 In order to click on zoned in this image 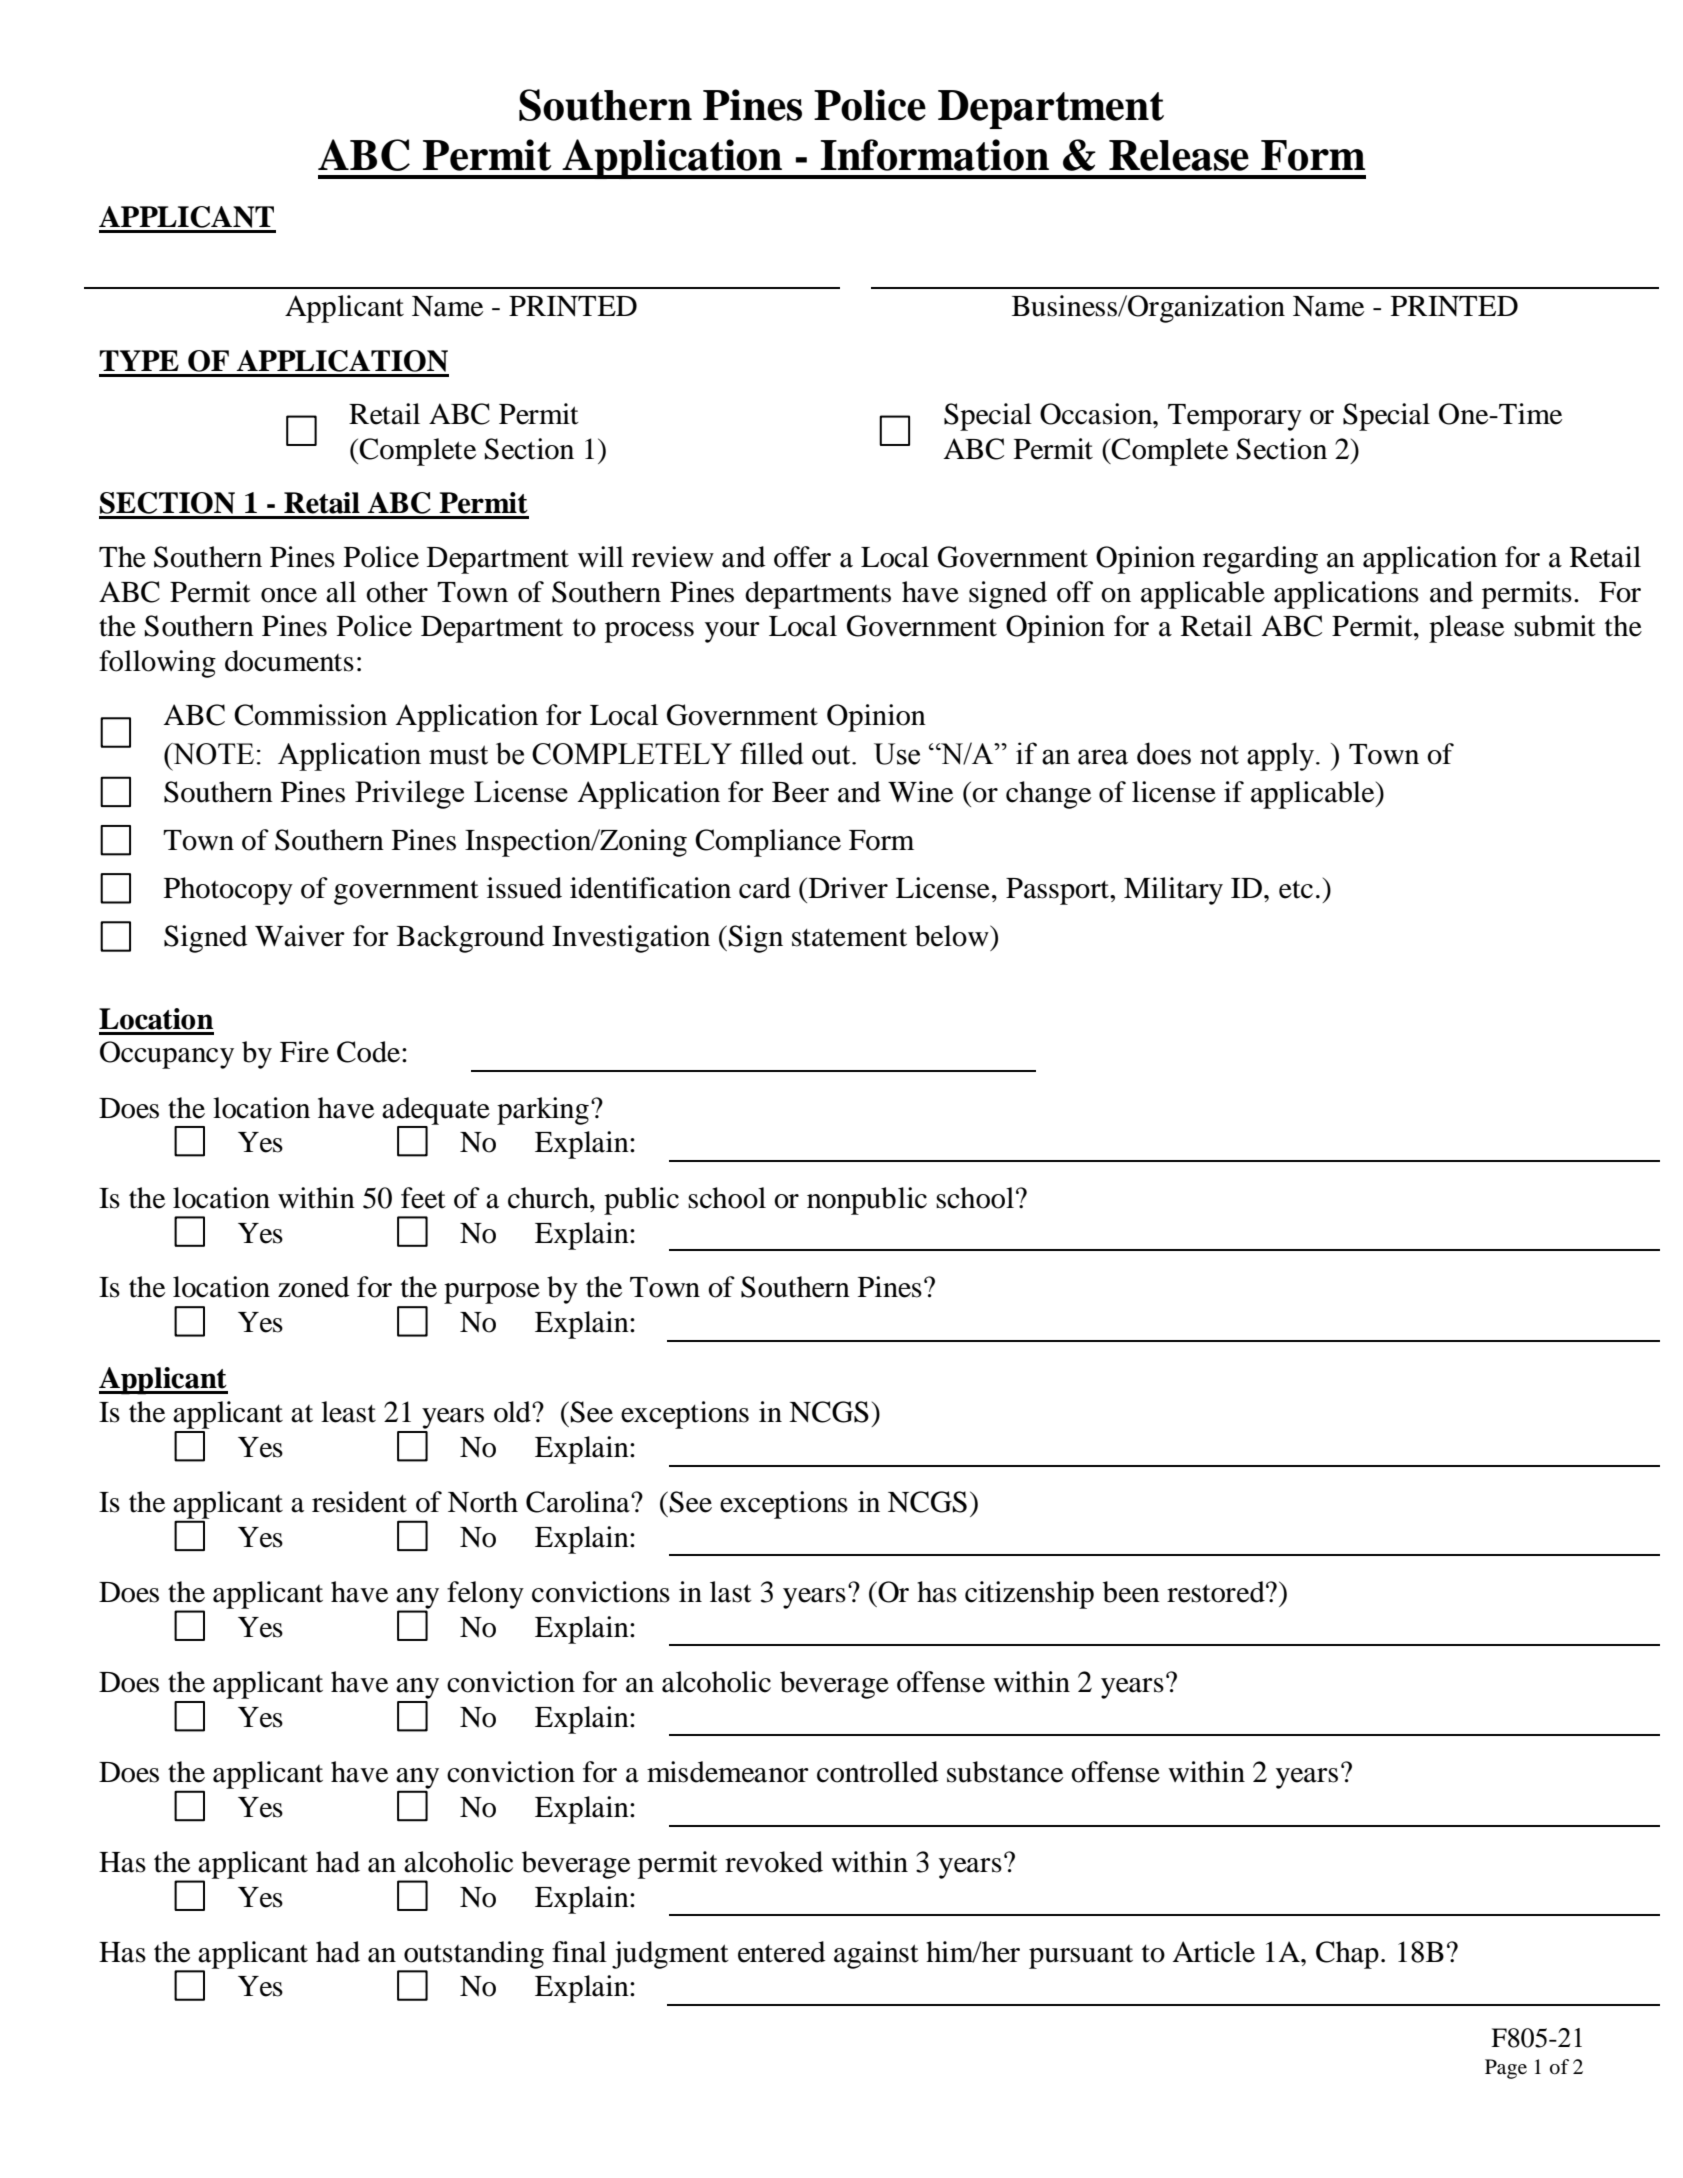, I will do `click(313, 1287)`.
